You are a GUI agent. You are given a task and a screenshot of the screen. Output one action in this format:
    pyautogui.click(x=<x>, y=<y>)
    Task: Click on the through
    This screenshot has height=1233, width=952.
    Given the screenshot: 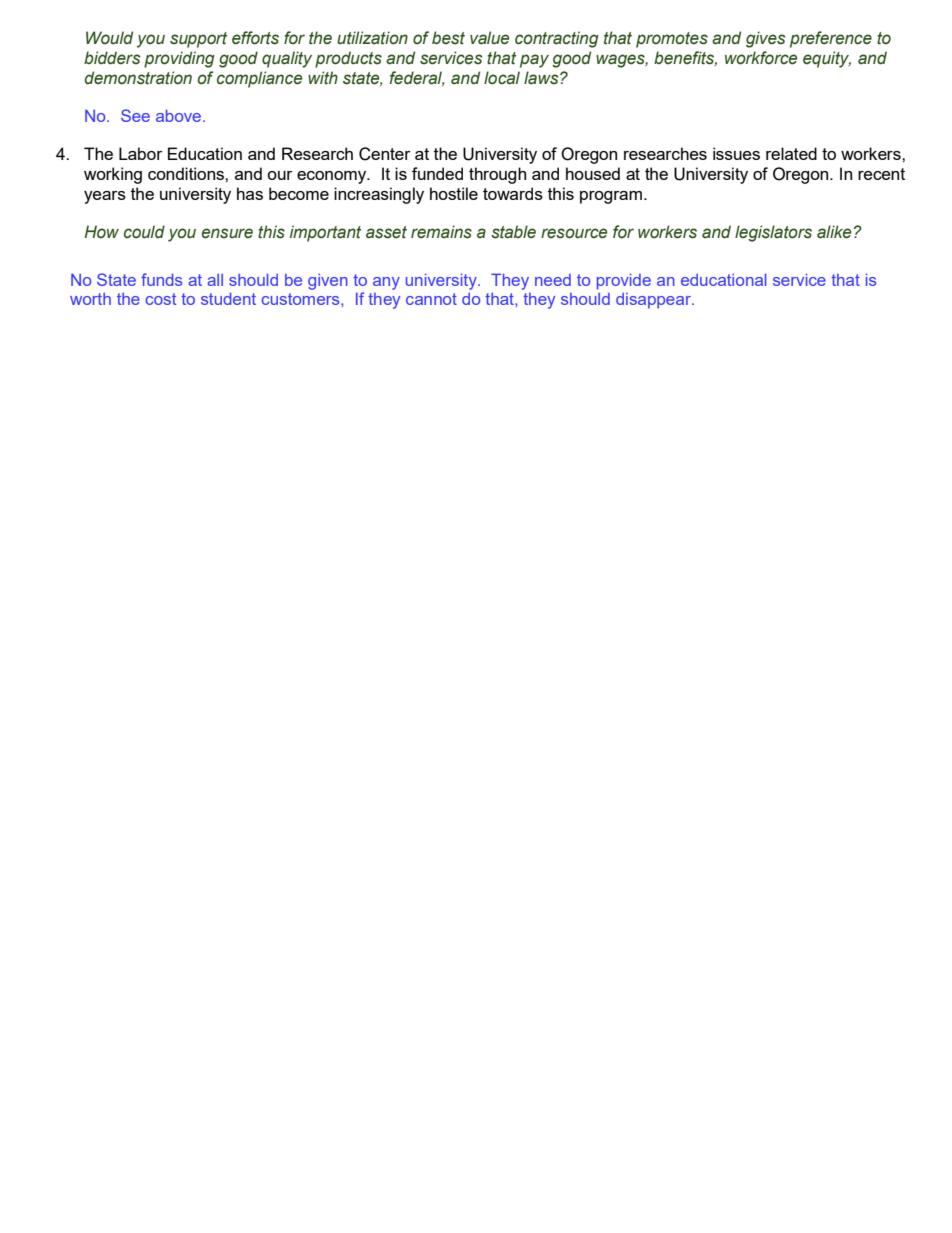 What is the action you would take?
    pyautogui.click(x=497, y=175)
